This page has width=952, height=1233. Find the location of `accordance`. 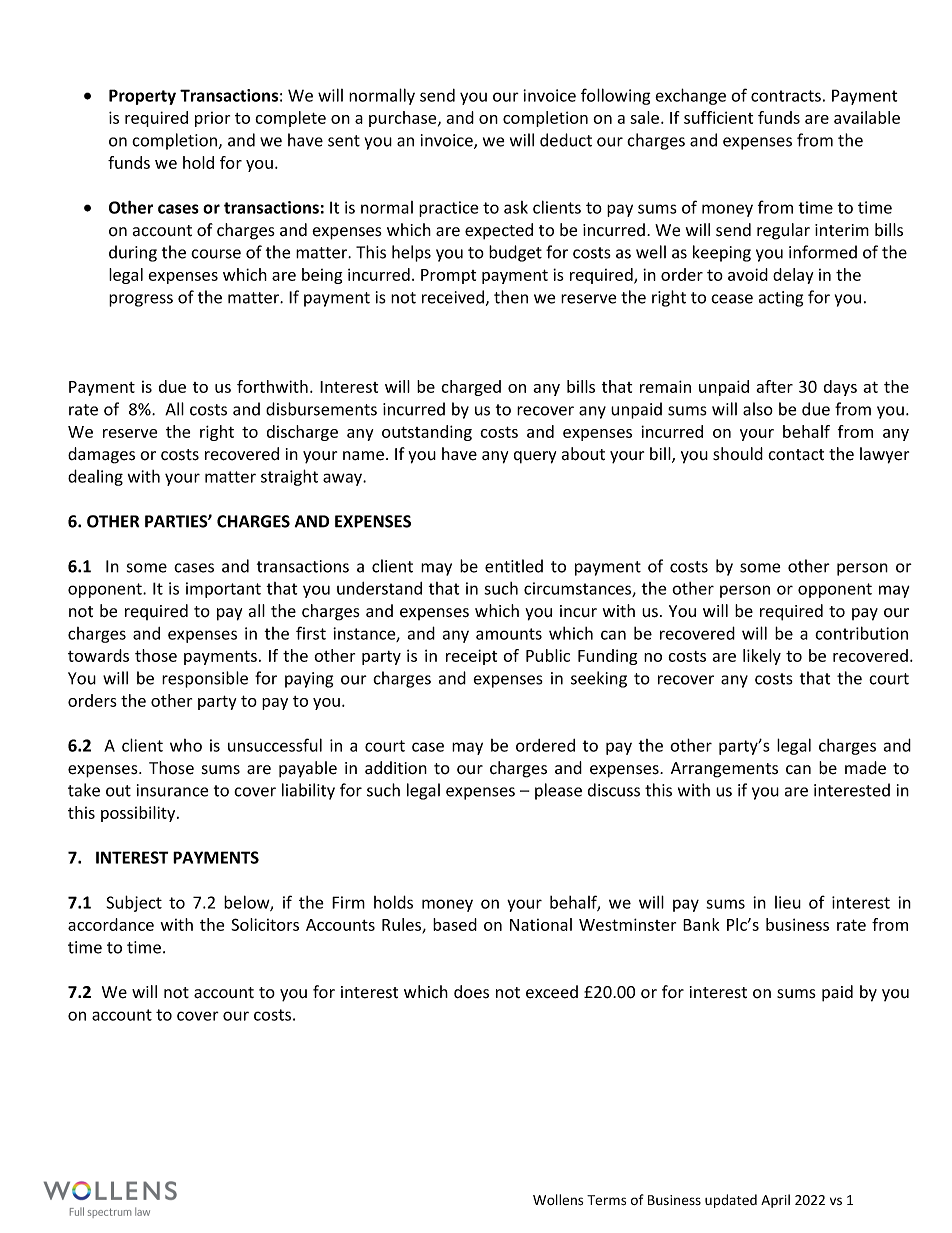

accordance is located at coordinates (111, 924).
